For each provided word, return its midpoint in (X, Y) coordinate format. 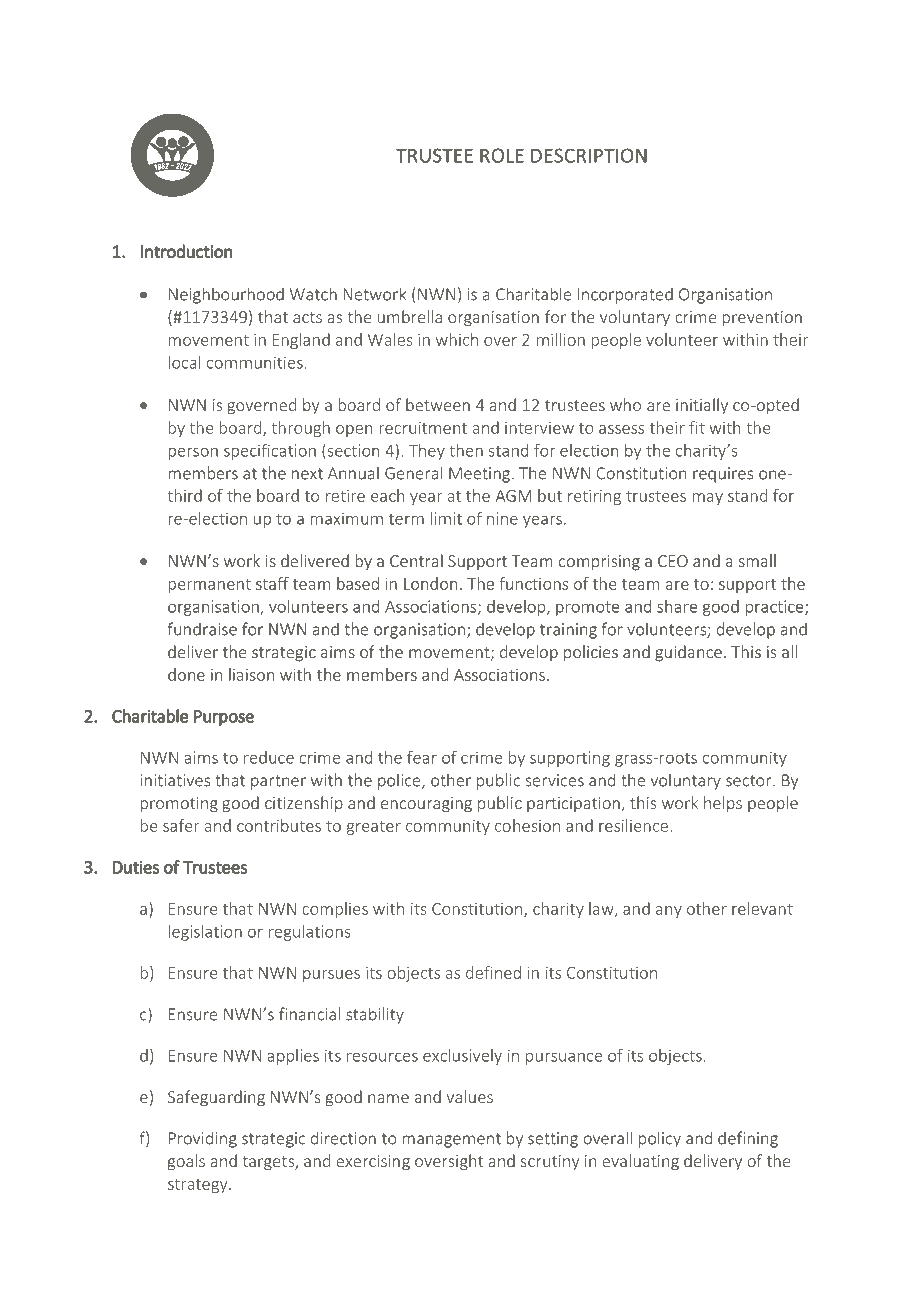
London (430, 583)
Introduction (187, 251)
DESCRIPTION (589, 155)
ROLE (502, 155)
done (186, 674)
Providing (203, 1139)
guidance (688, 653)
